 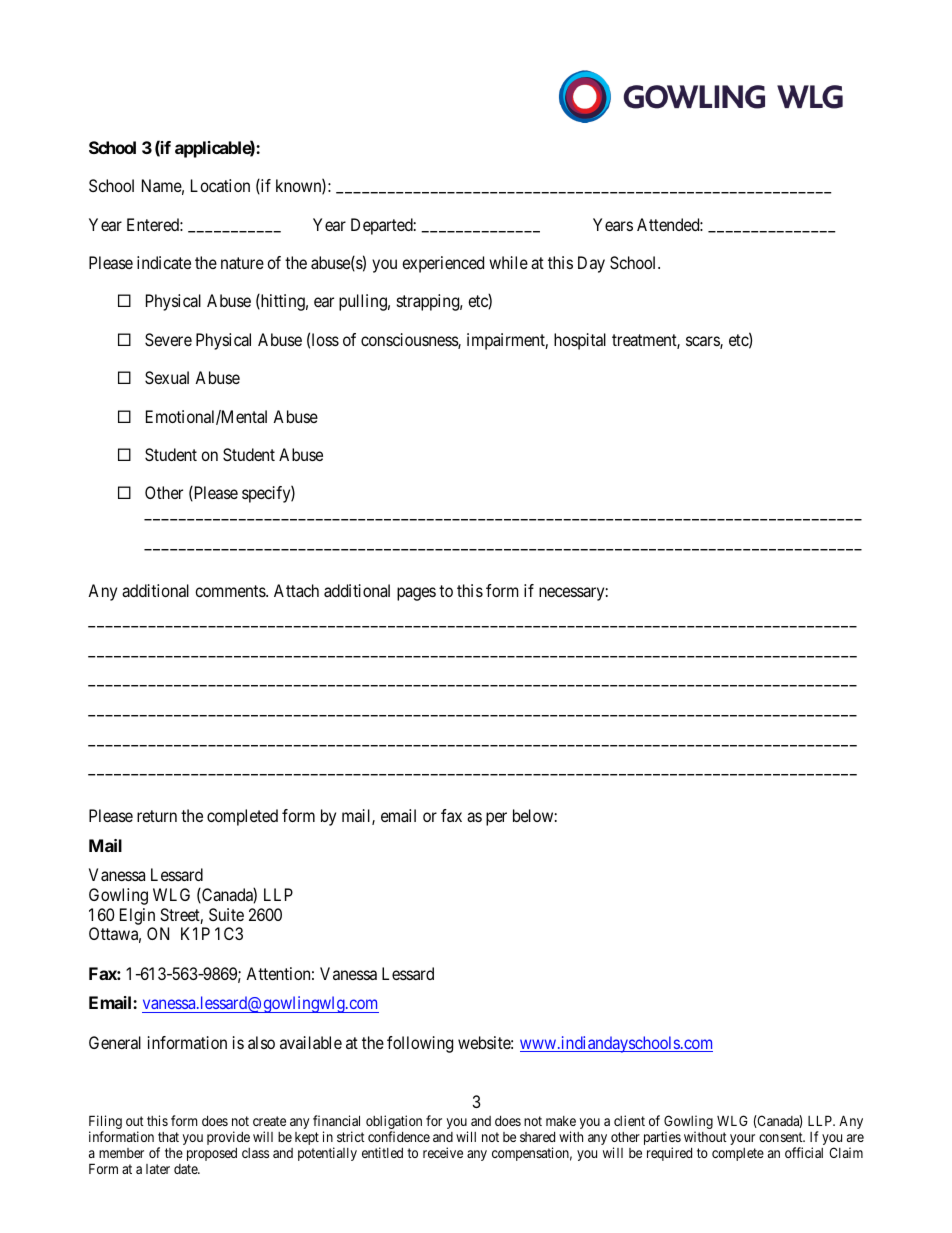 What do you see at coordinates (226, 914) in the screenshot?
I see `Suite` at bounding box center [226, 914].
